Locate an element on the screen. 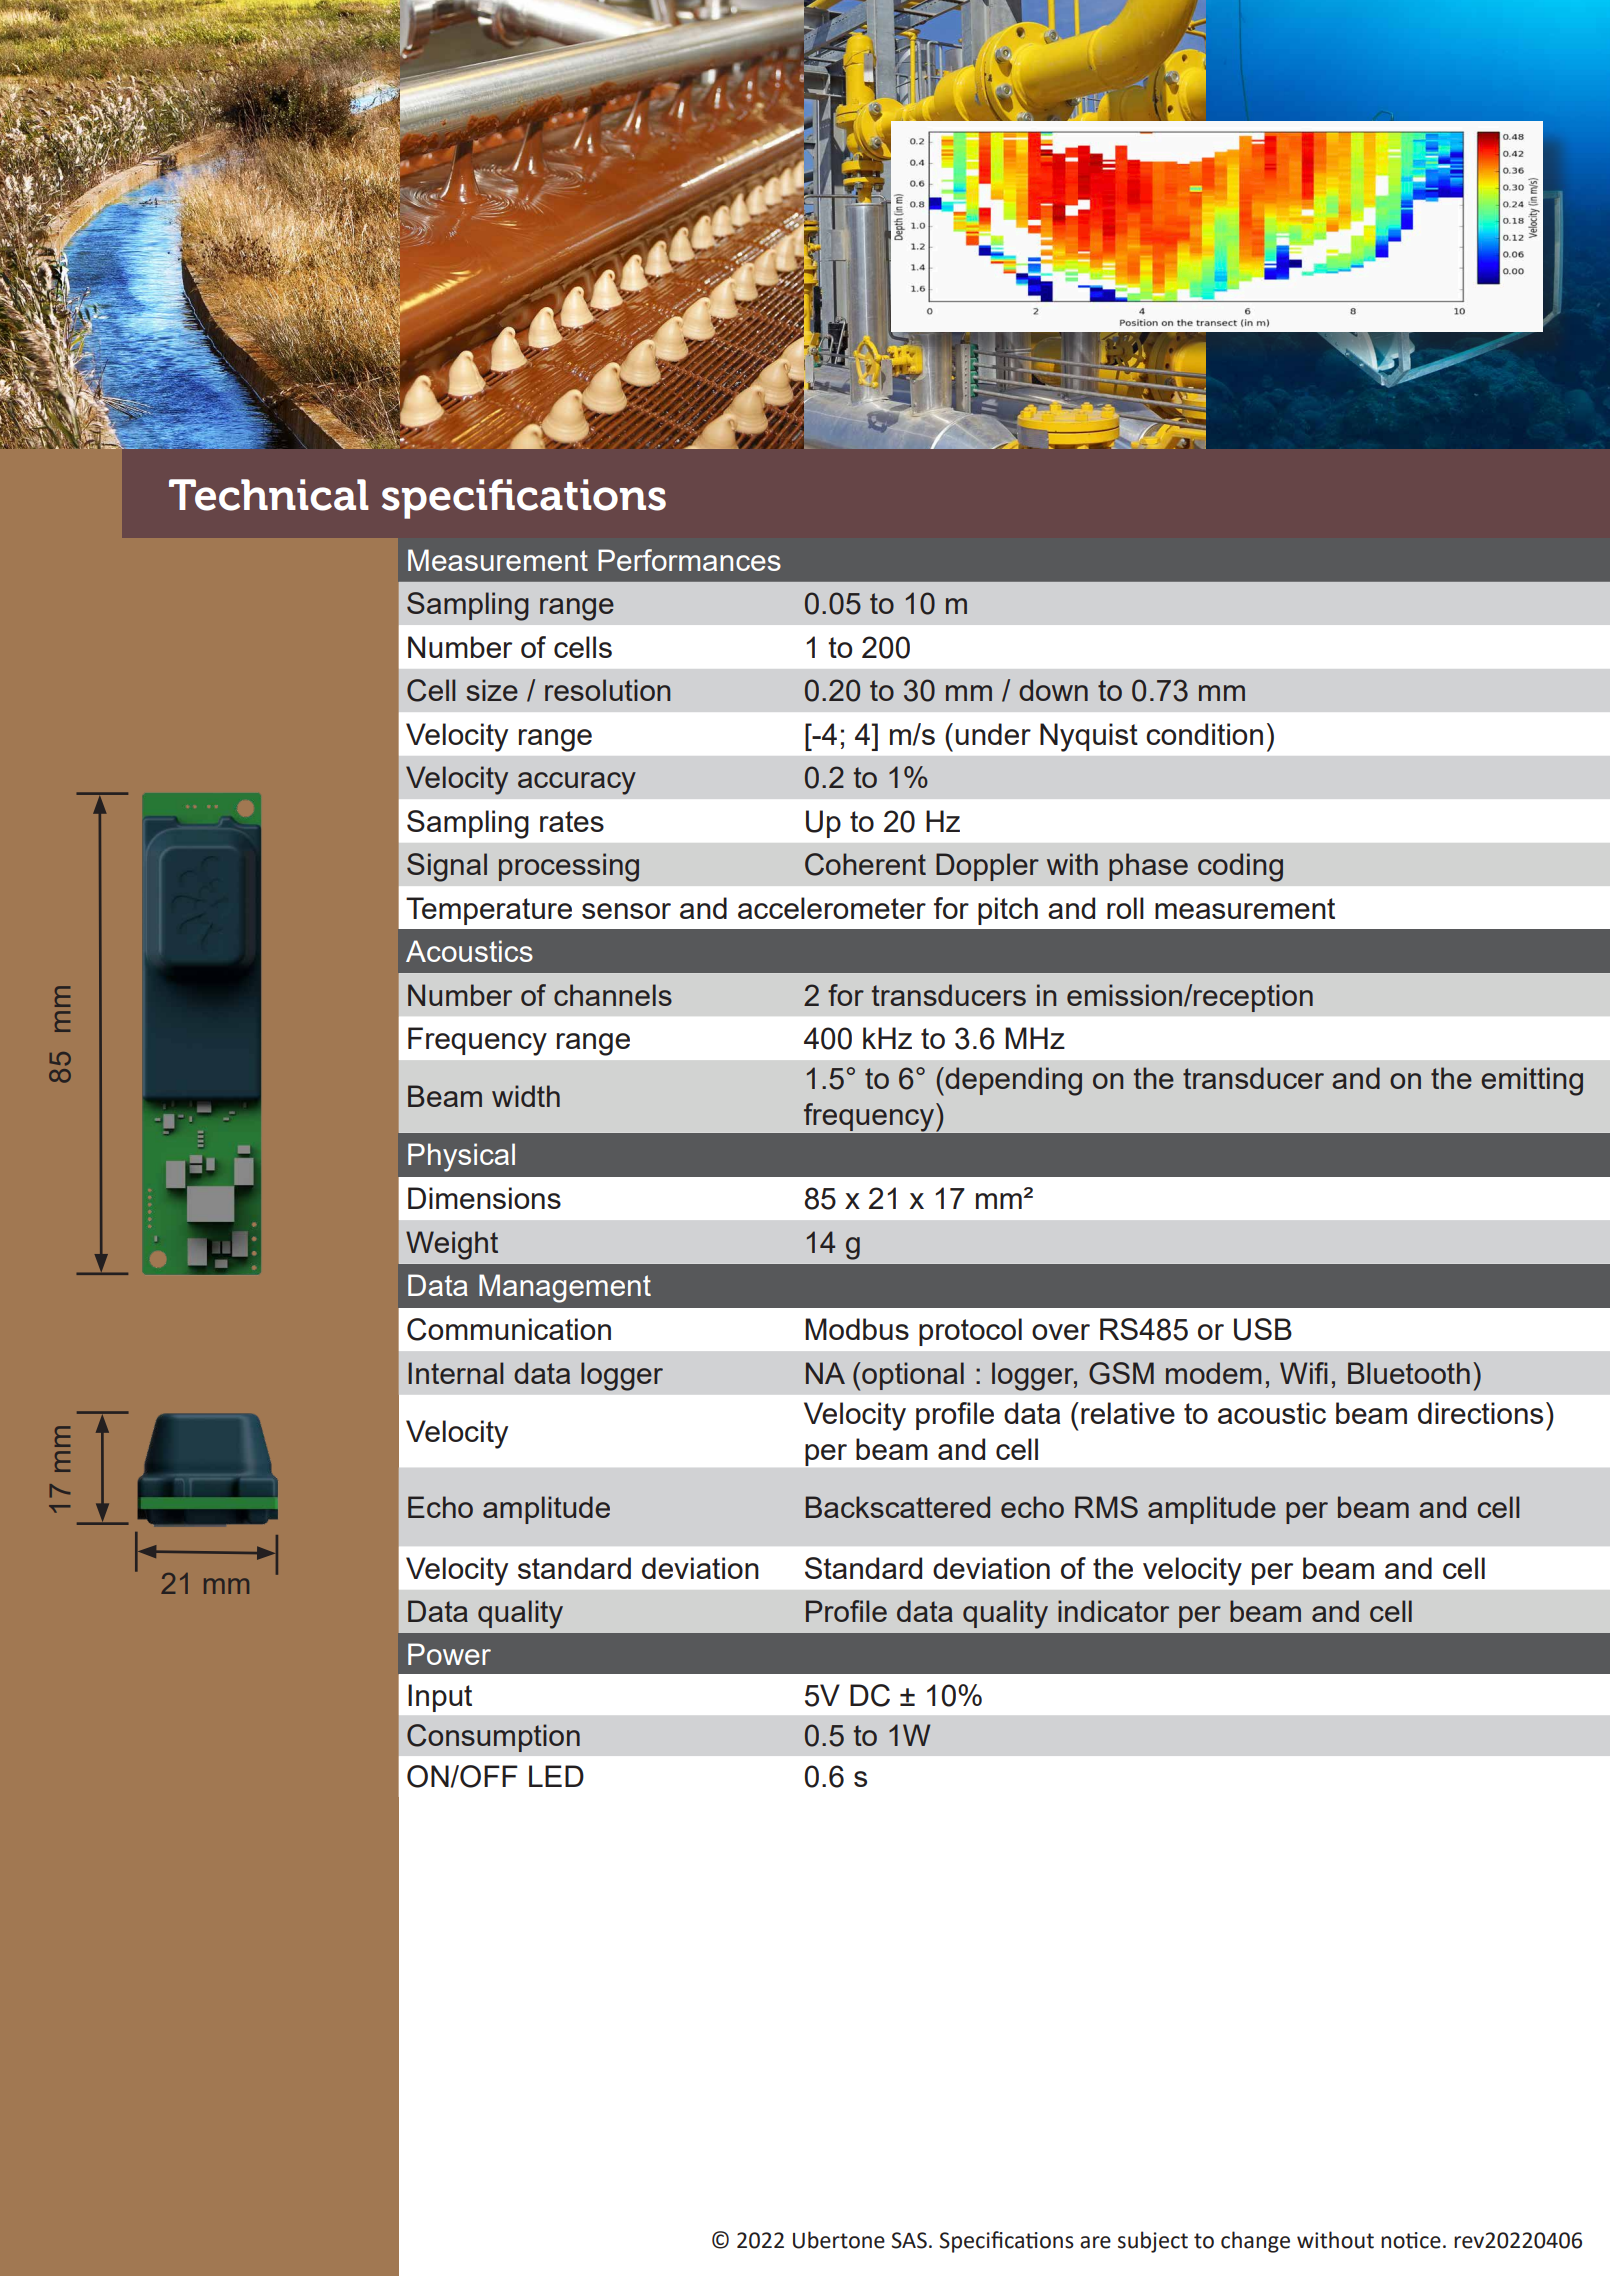  Performances is located at coordinates (689, 560).
